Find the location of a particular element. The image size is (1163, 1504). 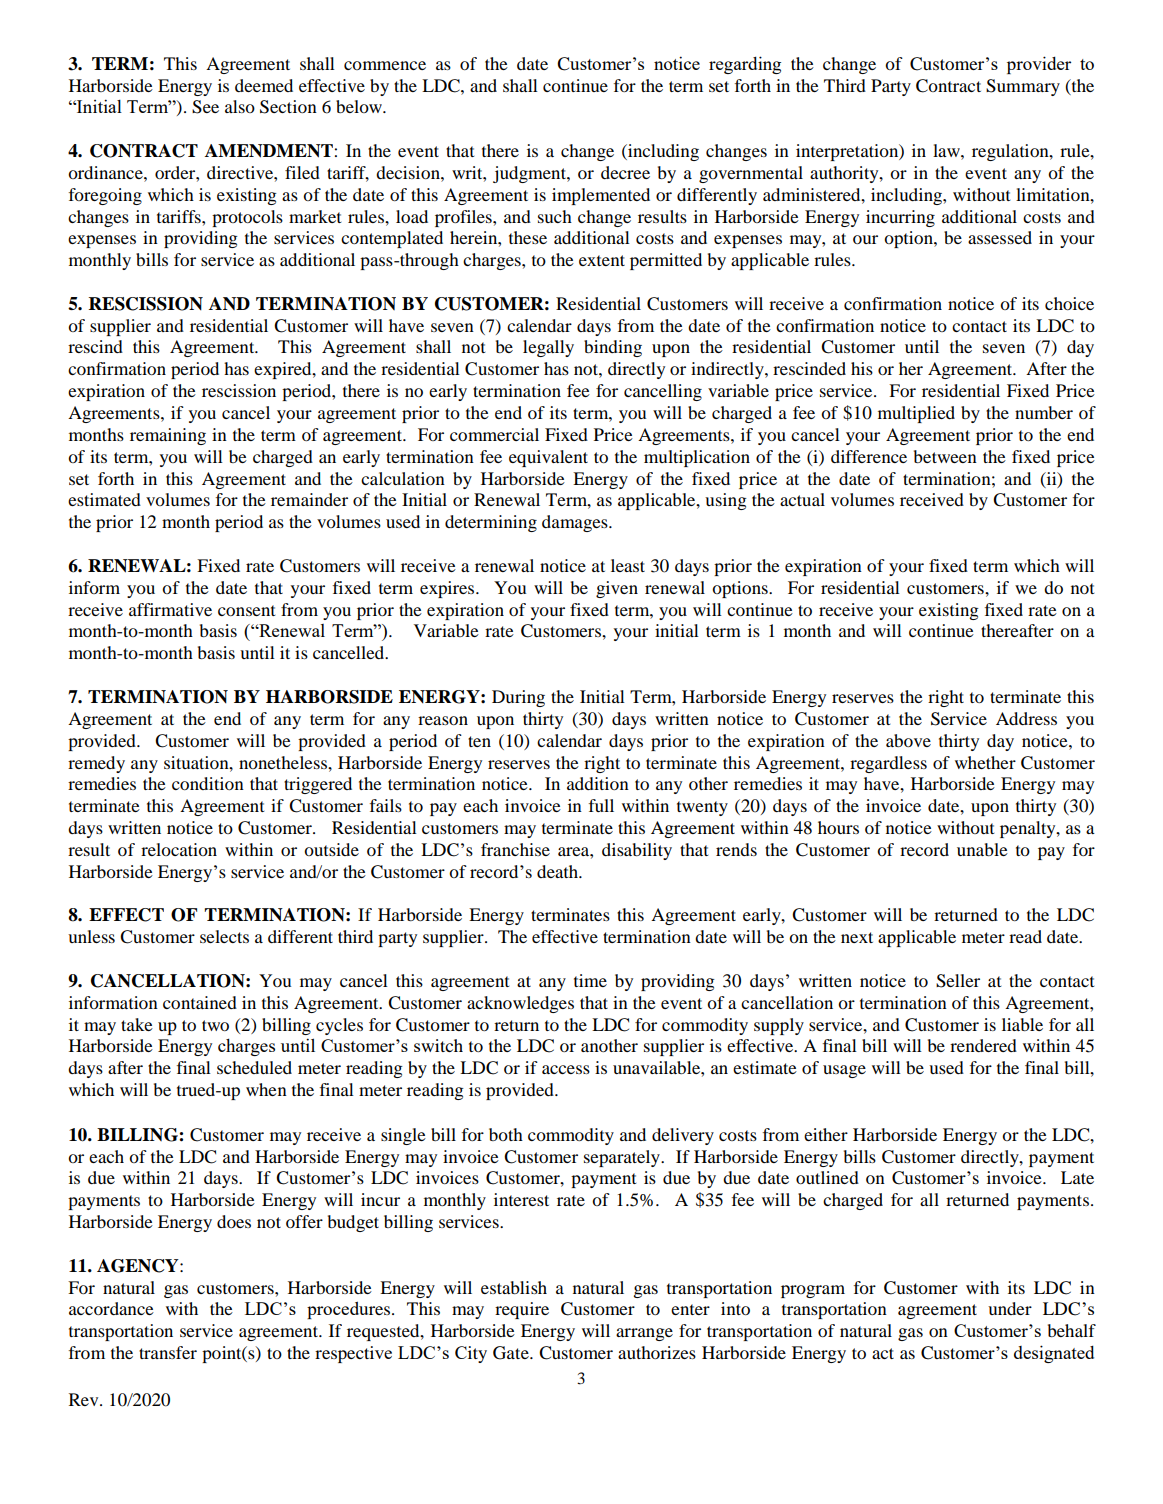

transfer is located at coordinates (168, 1352).
